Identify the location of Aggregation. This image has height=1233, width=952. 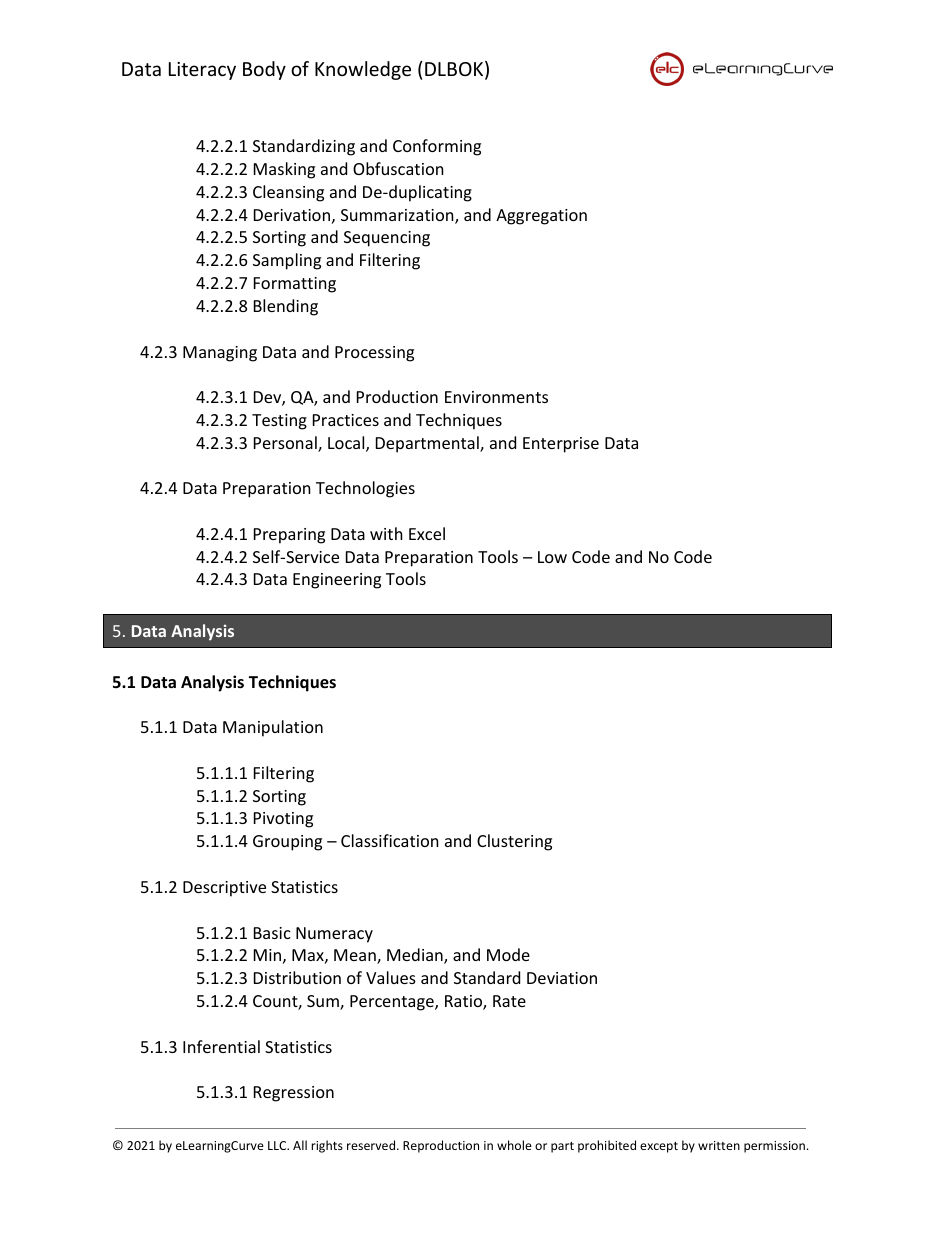
(541, 217).
